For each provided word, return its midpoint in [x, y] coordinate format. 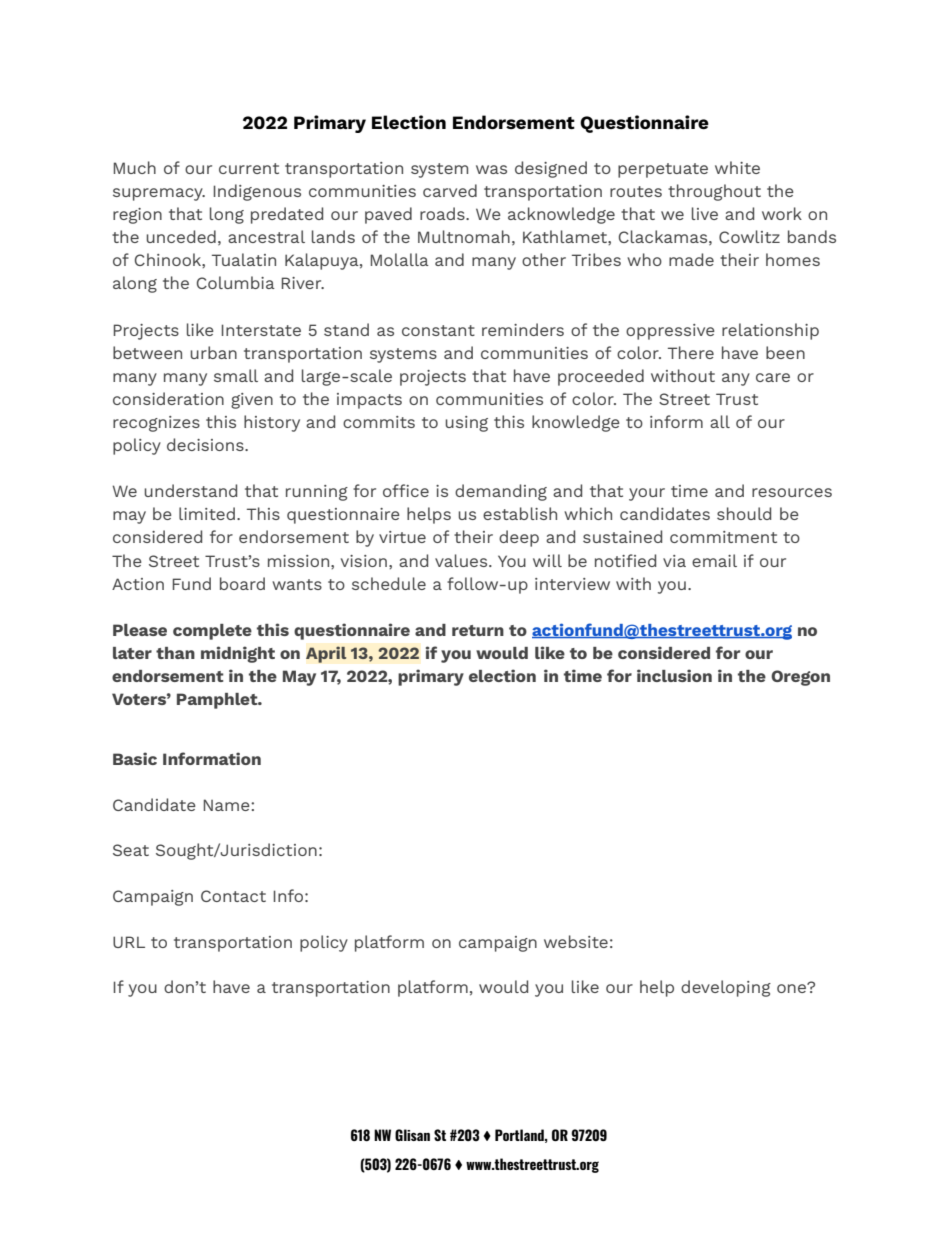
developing [726, 988]
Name [228, 805]
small [236, 375]
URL [129, 942]
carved [450, 190]
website [576, 941]
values [462, 560]
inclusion [674, 675]
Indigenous [257, 192]
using [466, 424]
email [714, 560]
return [478, 630]
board [242, 583]
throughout [714, 192]
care [773, 377]
